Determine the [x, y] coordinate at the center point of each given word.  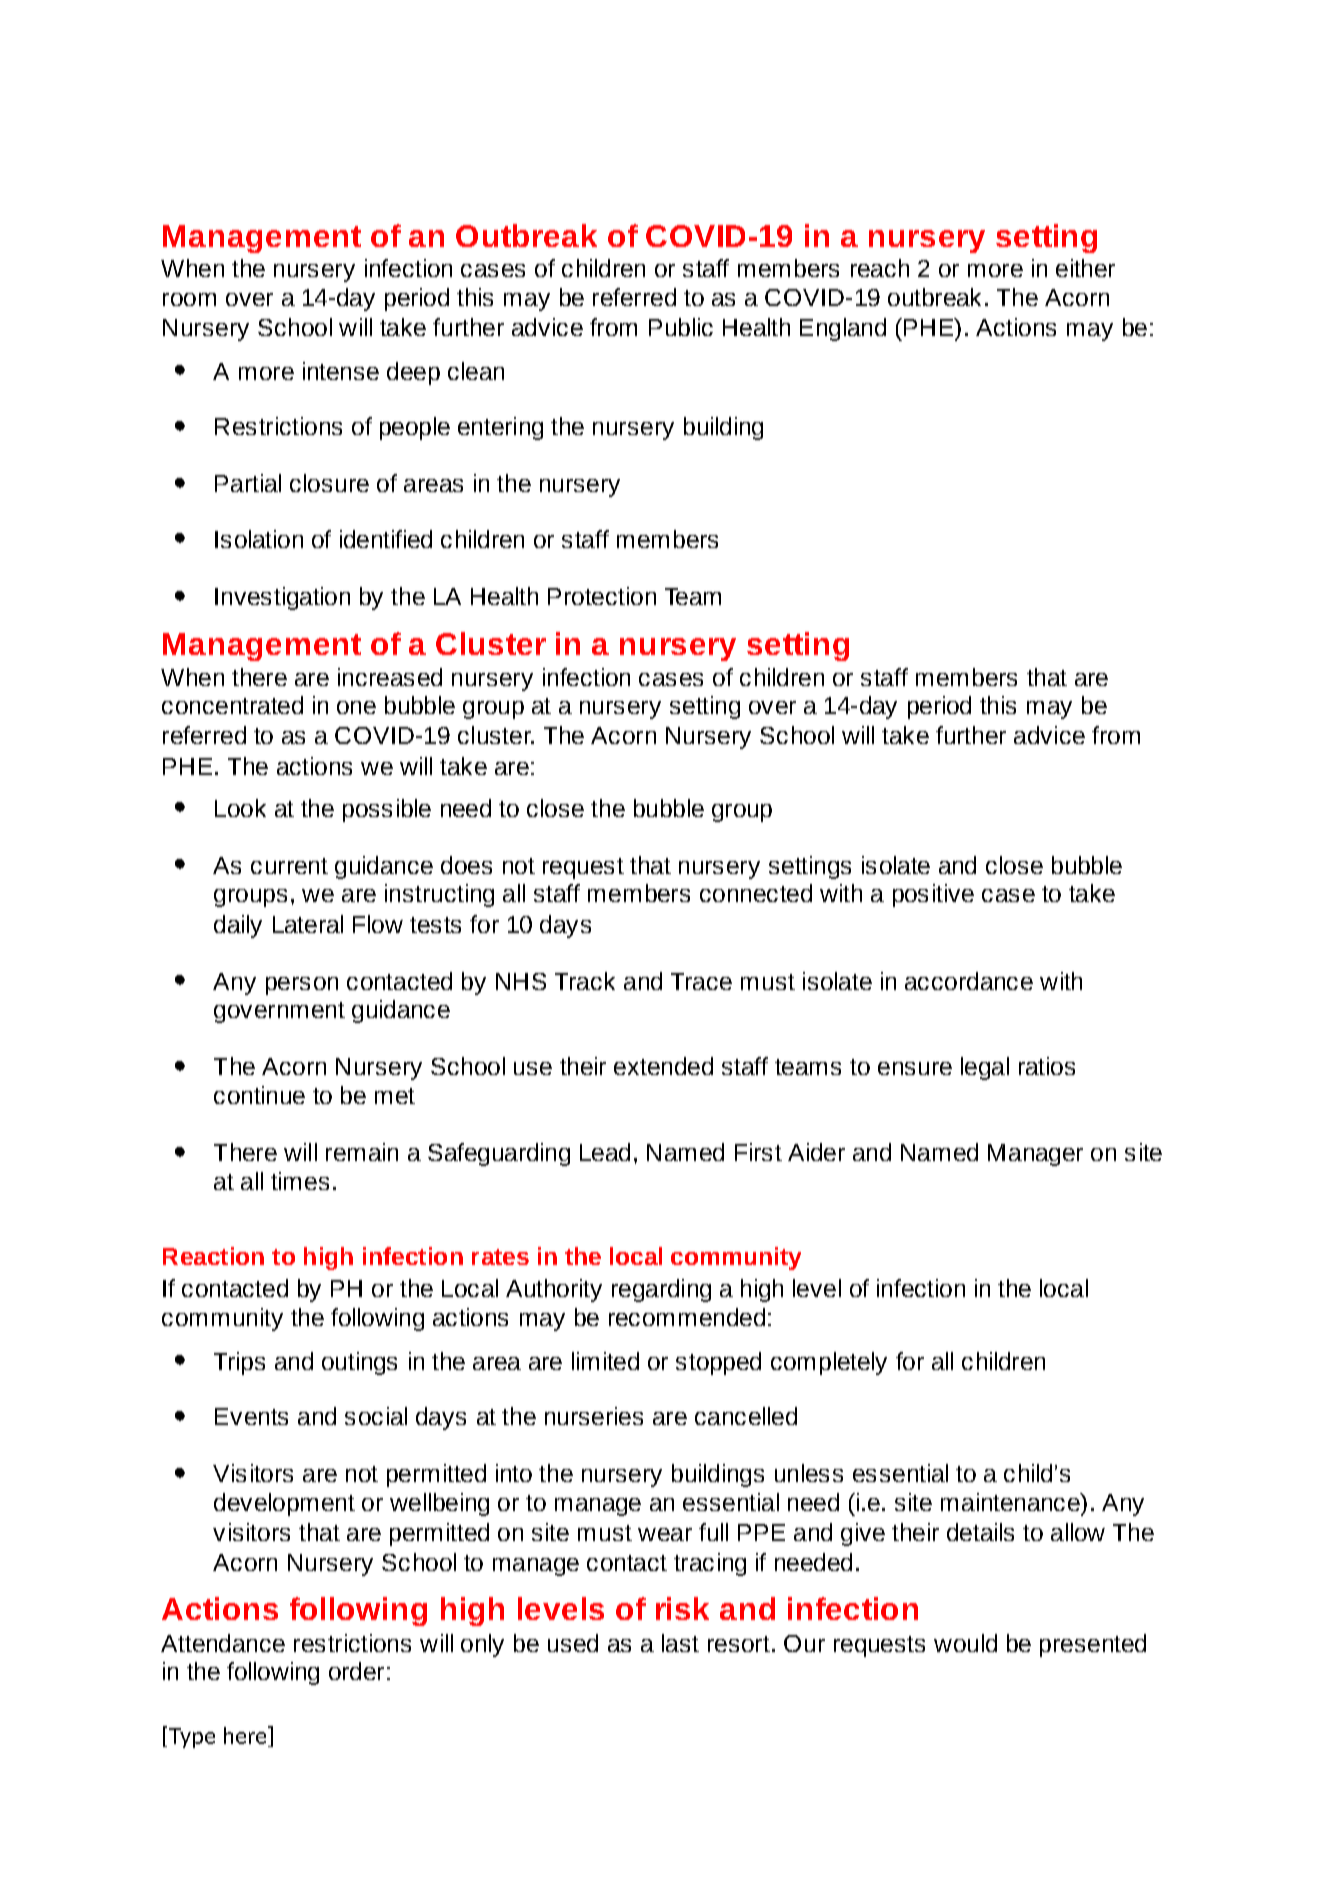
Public [681, 327]
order [356, 1671]
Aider [816, 1152]
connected [756, 893]
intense [341, 371]
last [680, 1643]
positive [933, 895]
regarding [661, 1290]
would [965, 1643]
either [1085, 268]
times [300, 1181]
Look [240, 808]
